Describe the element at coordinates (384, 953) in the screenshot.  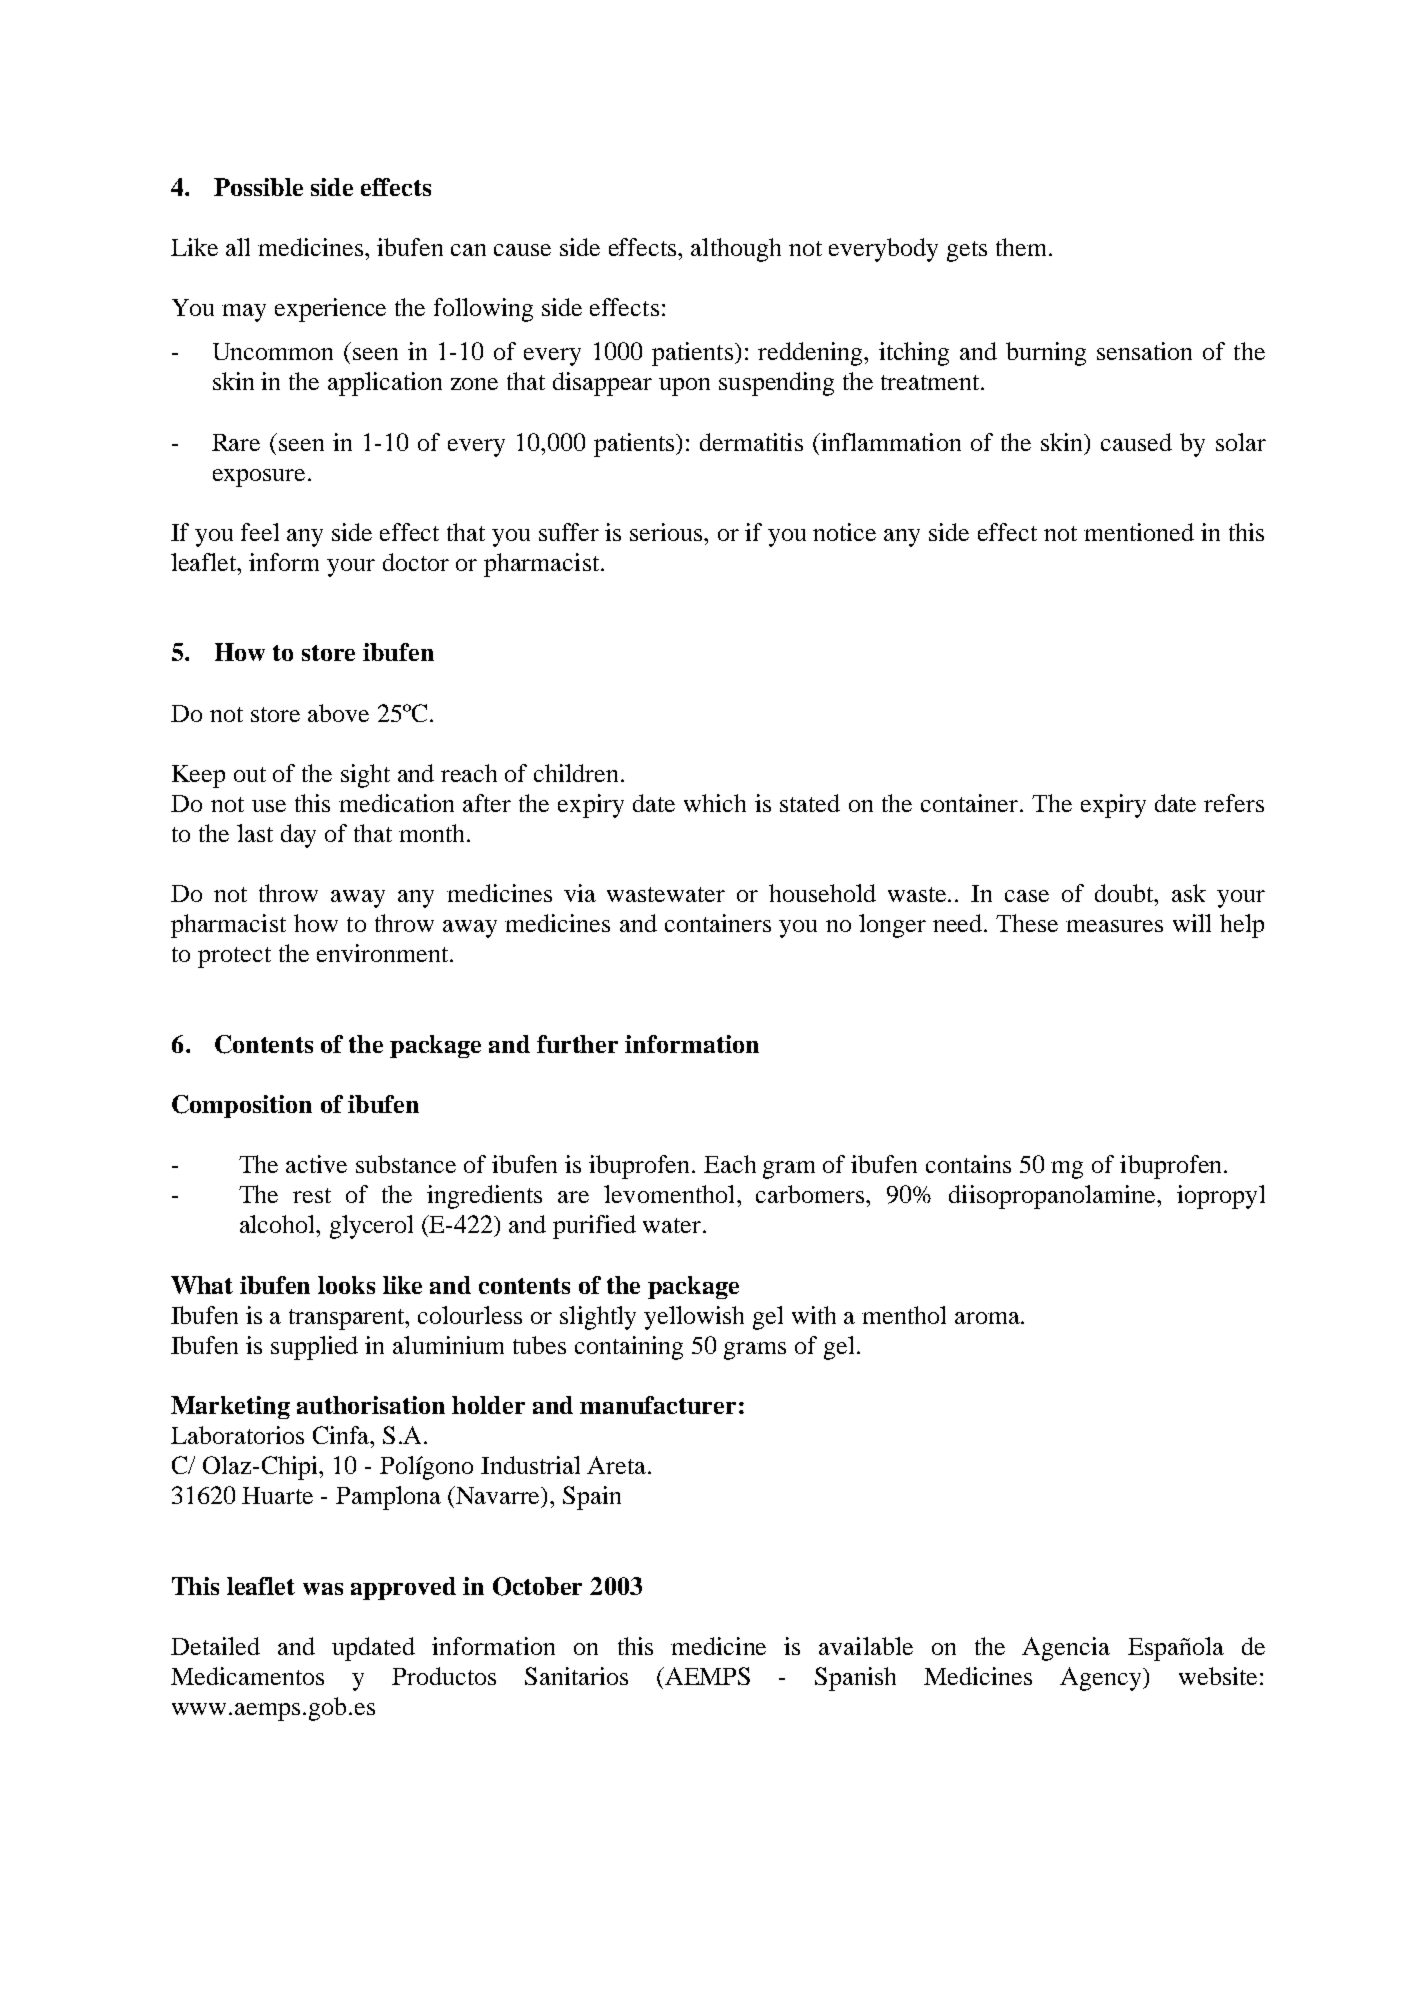
I see `environment` at that location.
